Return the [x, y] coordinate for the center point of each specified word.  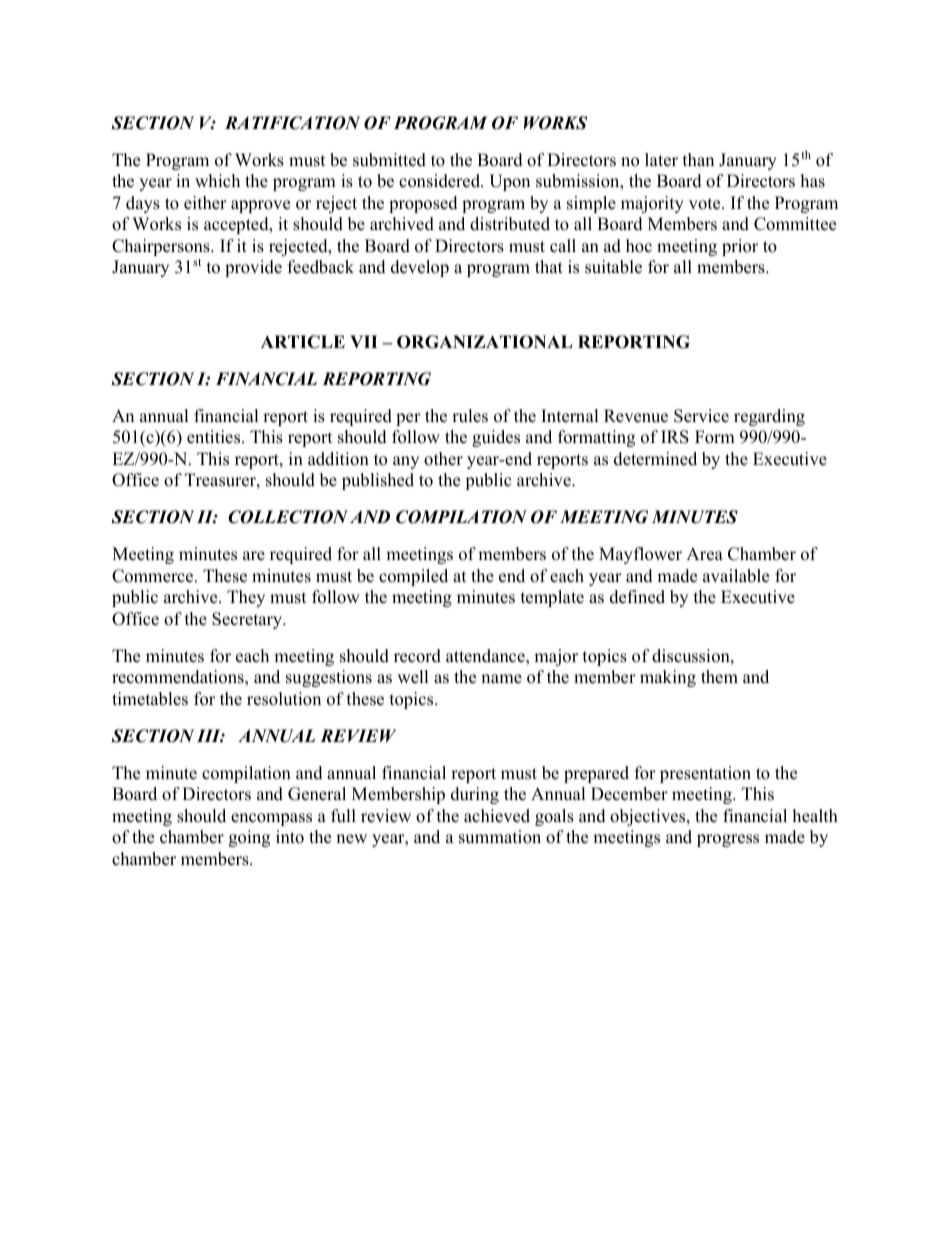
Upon [509, 182]
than [698, 159]
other [443, 459]
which [217, 181]
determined [655, 459]
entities [215, 437]
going [249, 838]
